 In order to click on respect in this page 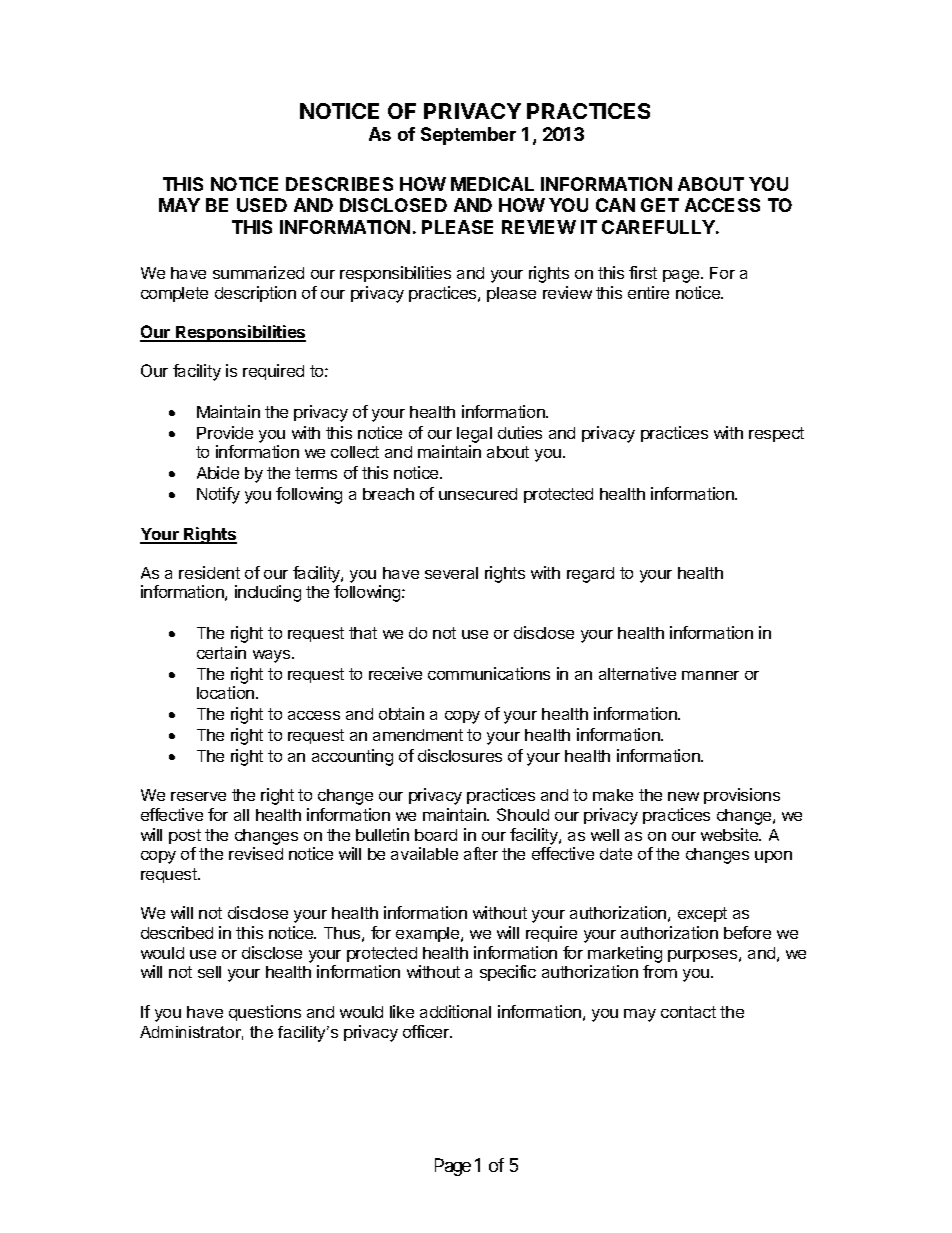, I will do `click(776, 434)`.
